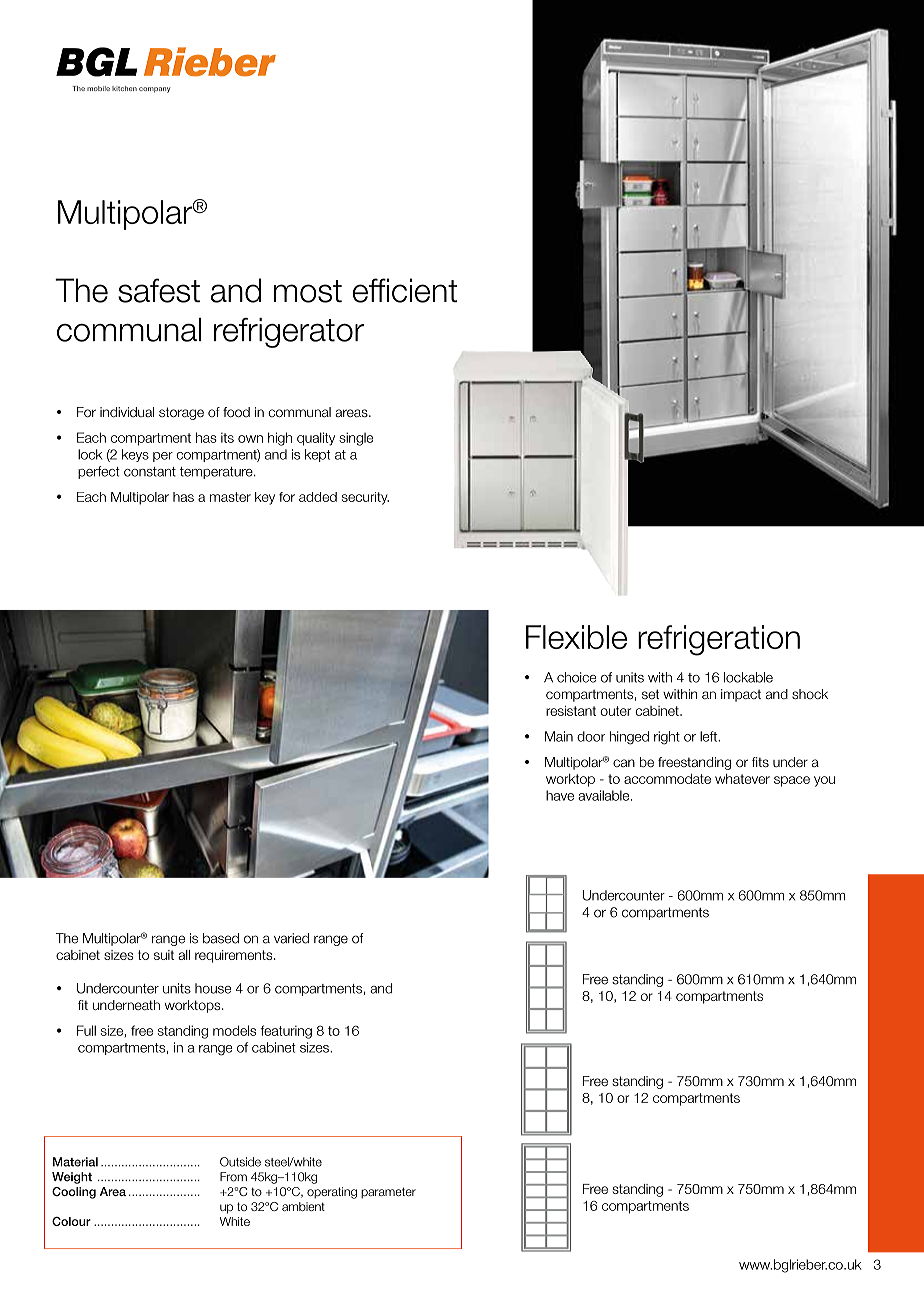 Image resolution: width=924 pixels, height=1308 pixels. What do you see at coordinates (230, 497) in the image?
I see `master` at bounding box center [230, 497].
